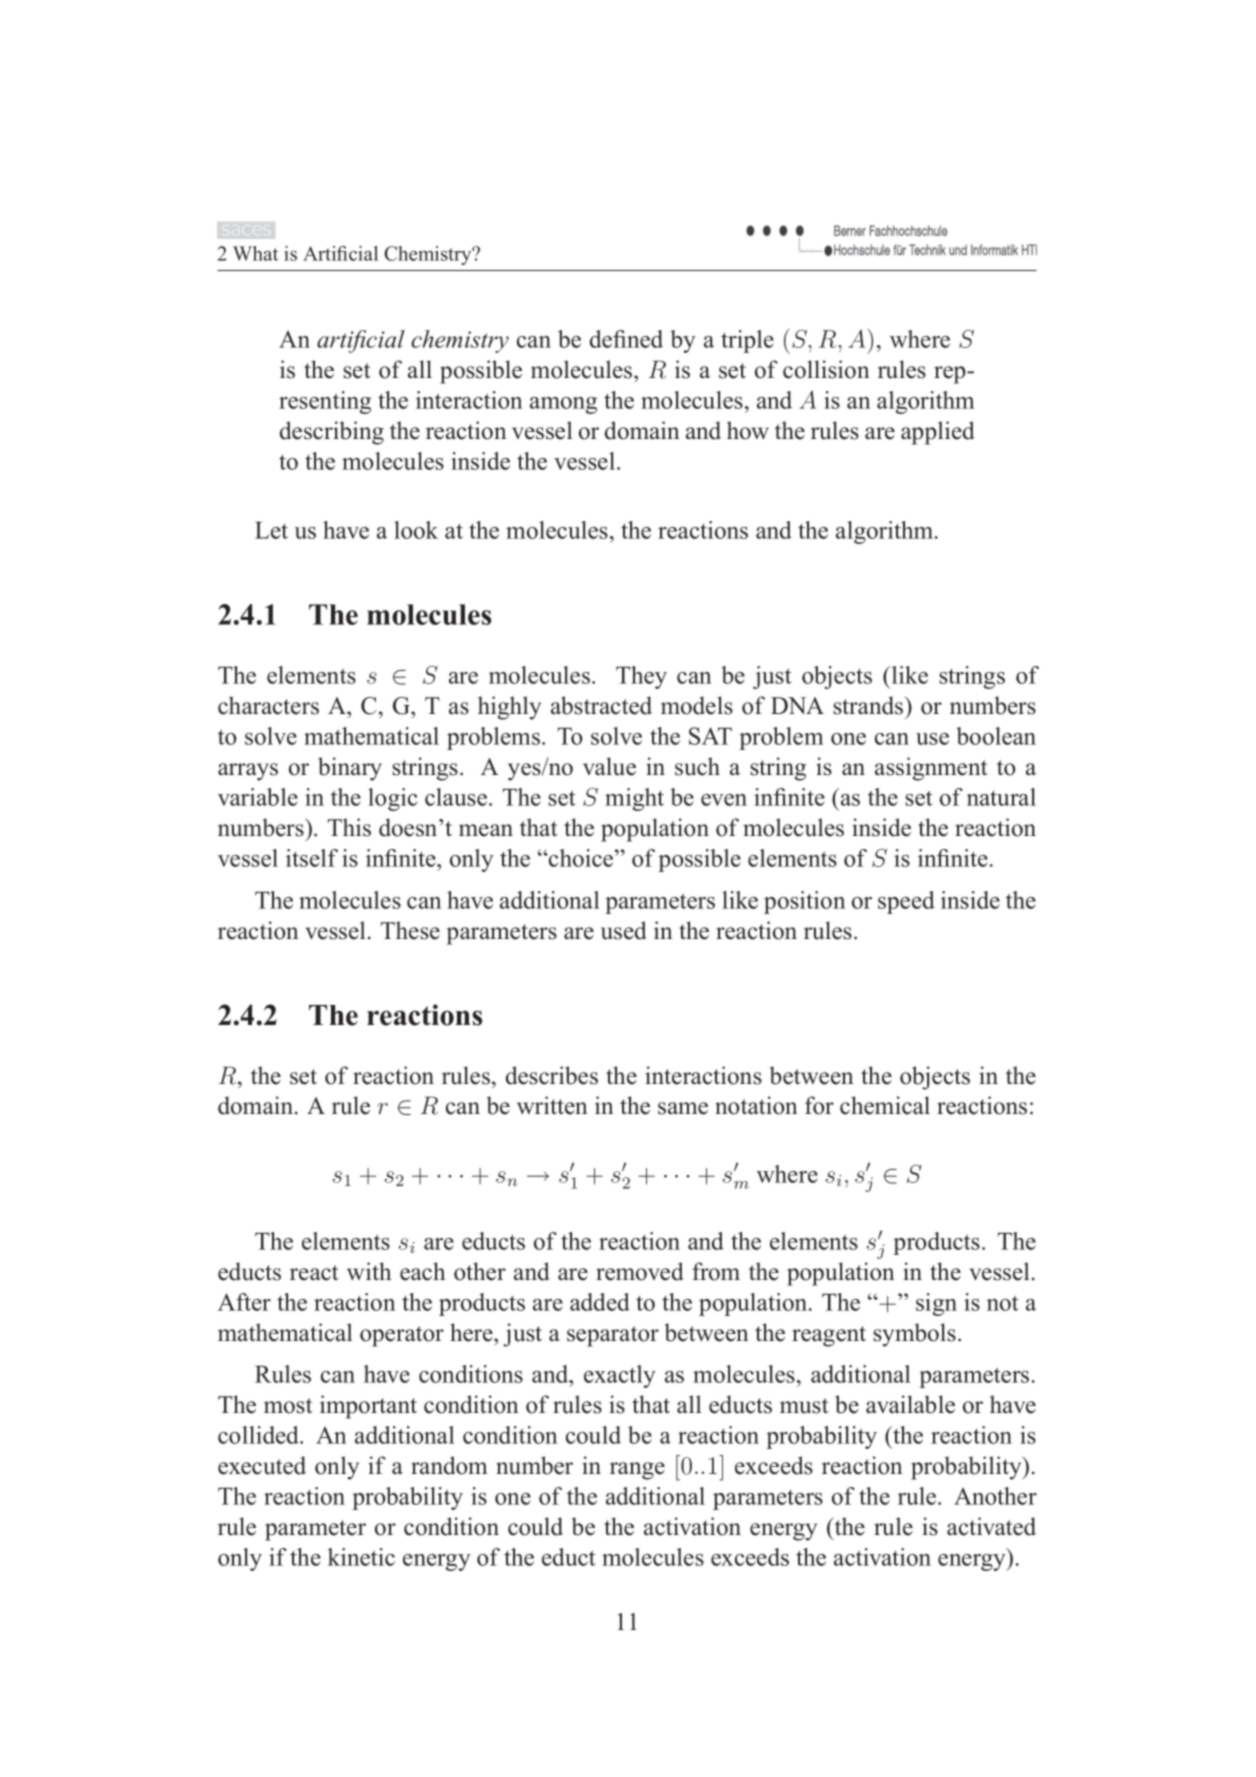 This screenshot has height=1777, width=1256. What do you see at coordinates (255, 253) in the screenshot?
I see `What` at bounding box center [255, 253].
